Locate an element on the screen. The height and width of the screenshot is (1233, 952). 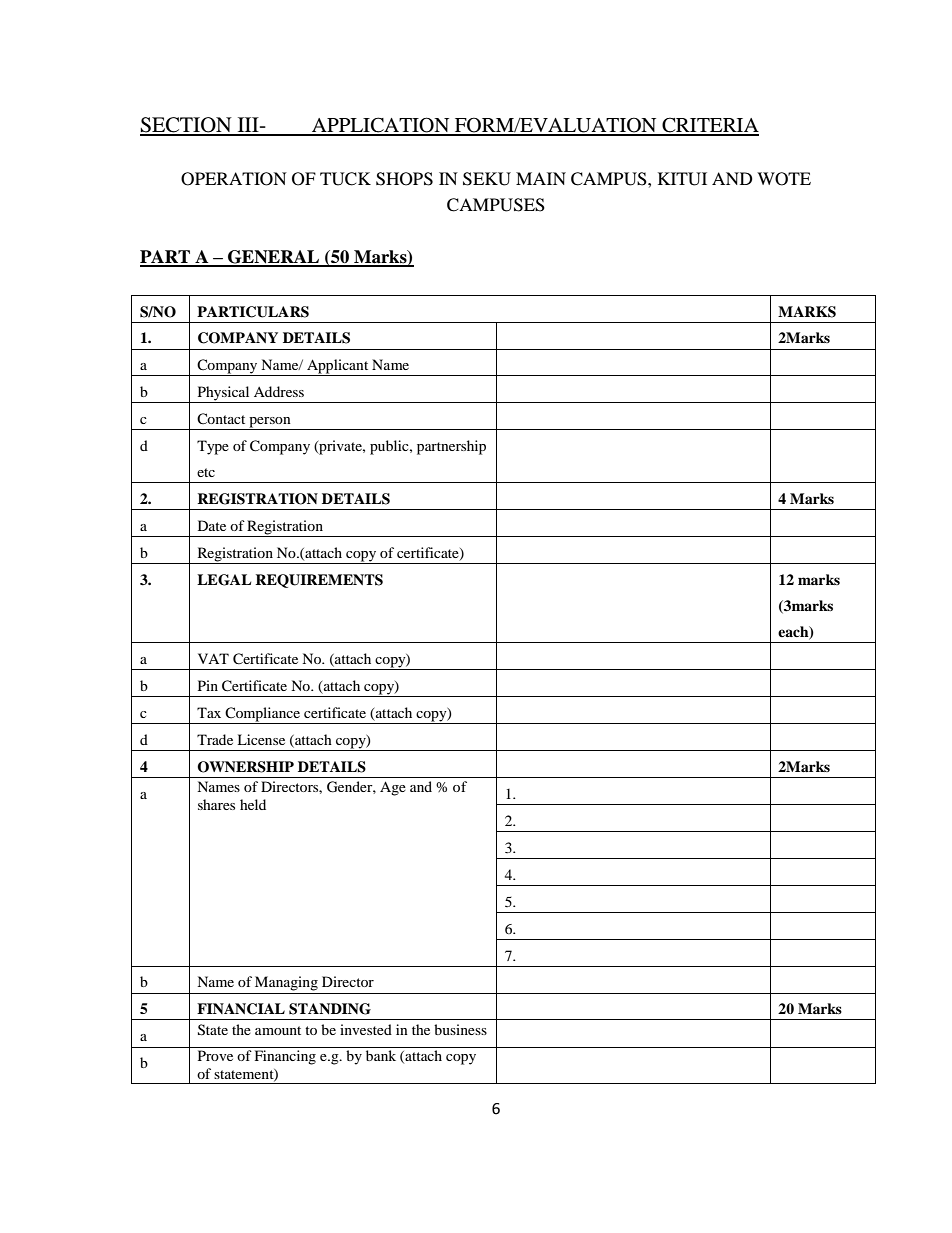
TUCK is located at coordinates (345, 179).
